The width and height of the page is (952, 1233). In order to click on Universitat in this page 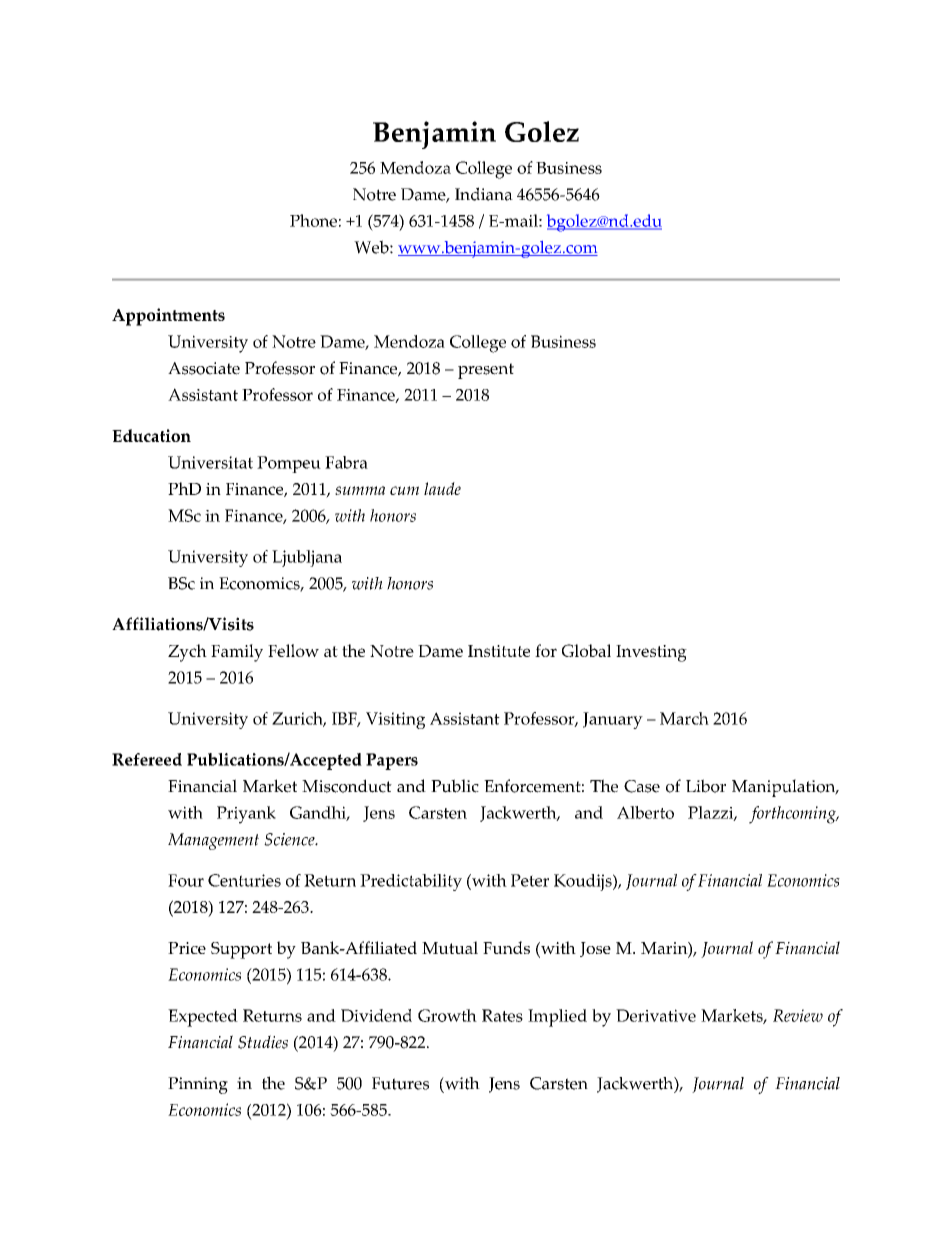, I will do `click(210, 462)`.
